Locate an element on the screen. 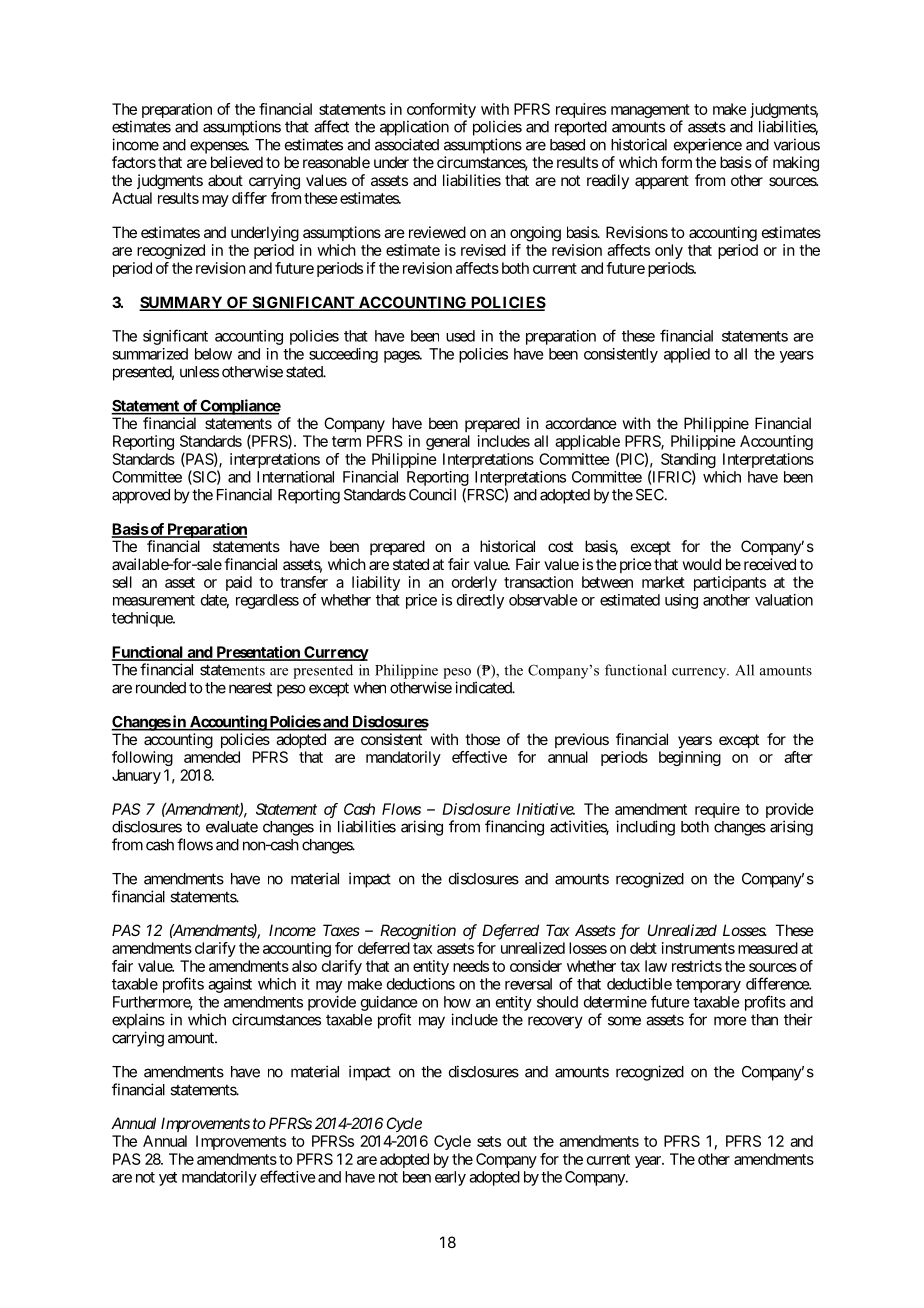  using is located at coordinates (681, 601).
